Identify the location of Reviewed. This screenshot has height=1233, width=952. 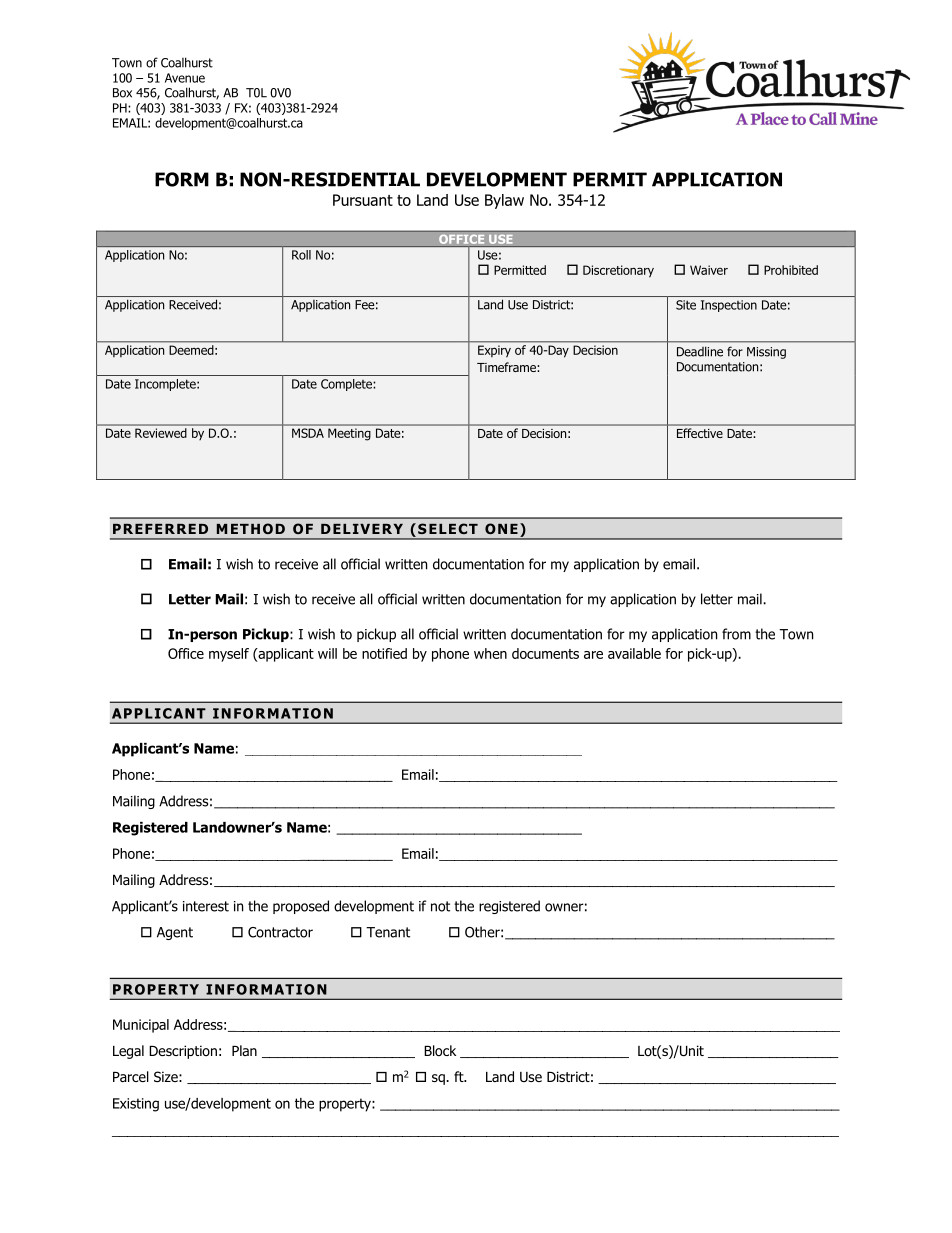
(160, 433).
